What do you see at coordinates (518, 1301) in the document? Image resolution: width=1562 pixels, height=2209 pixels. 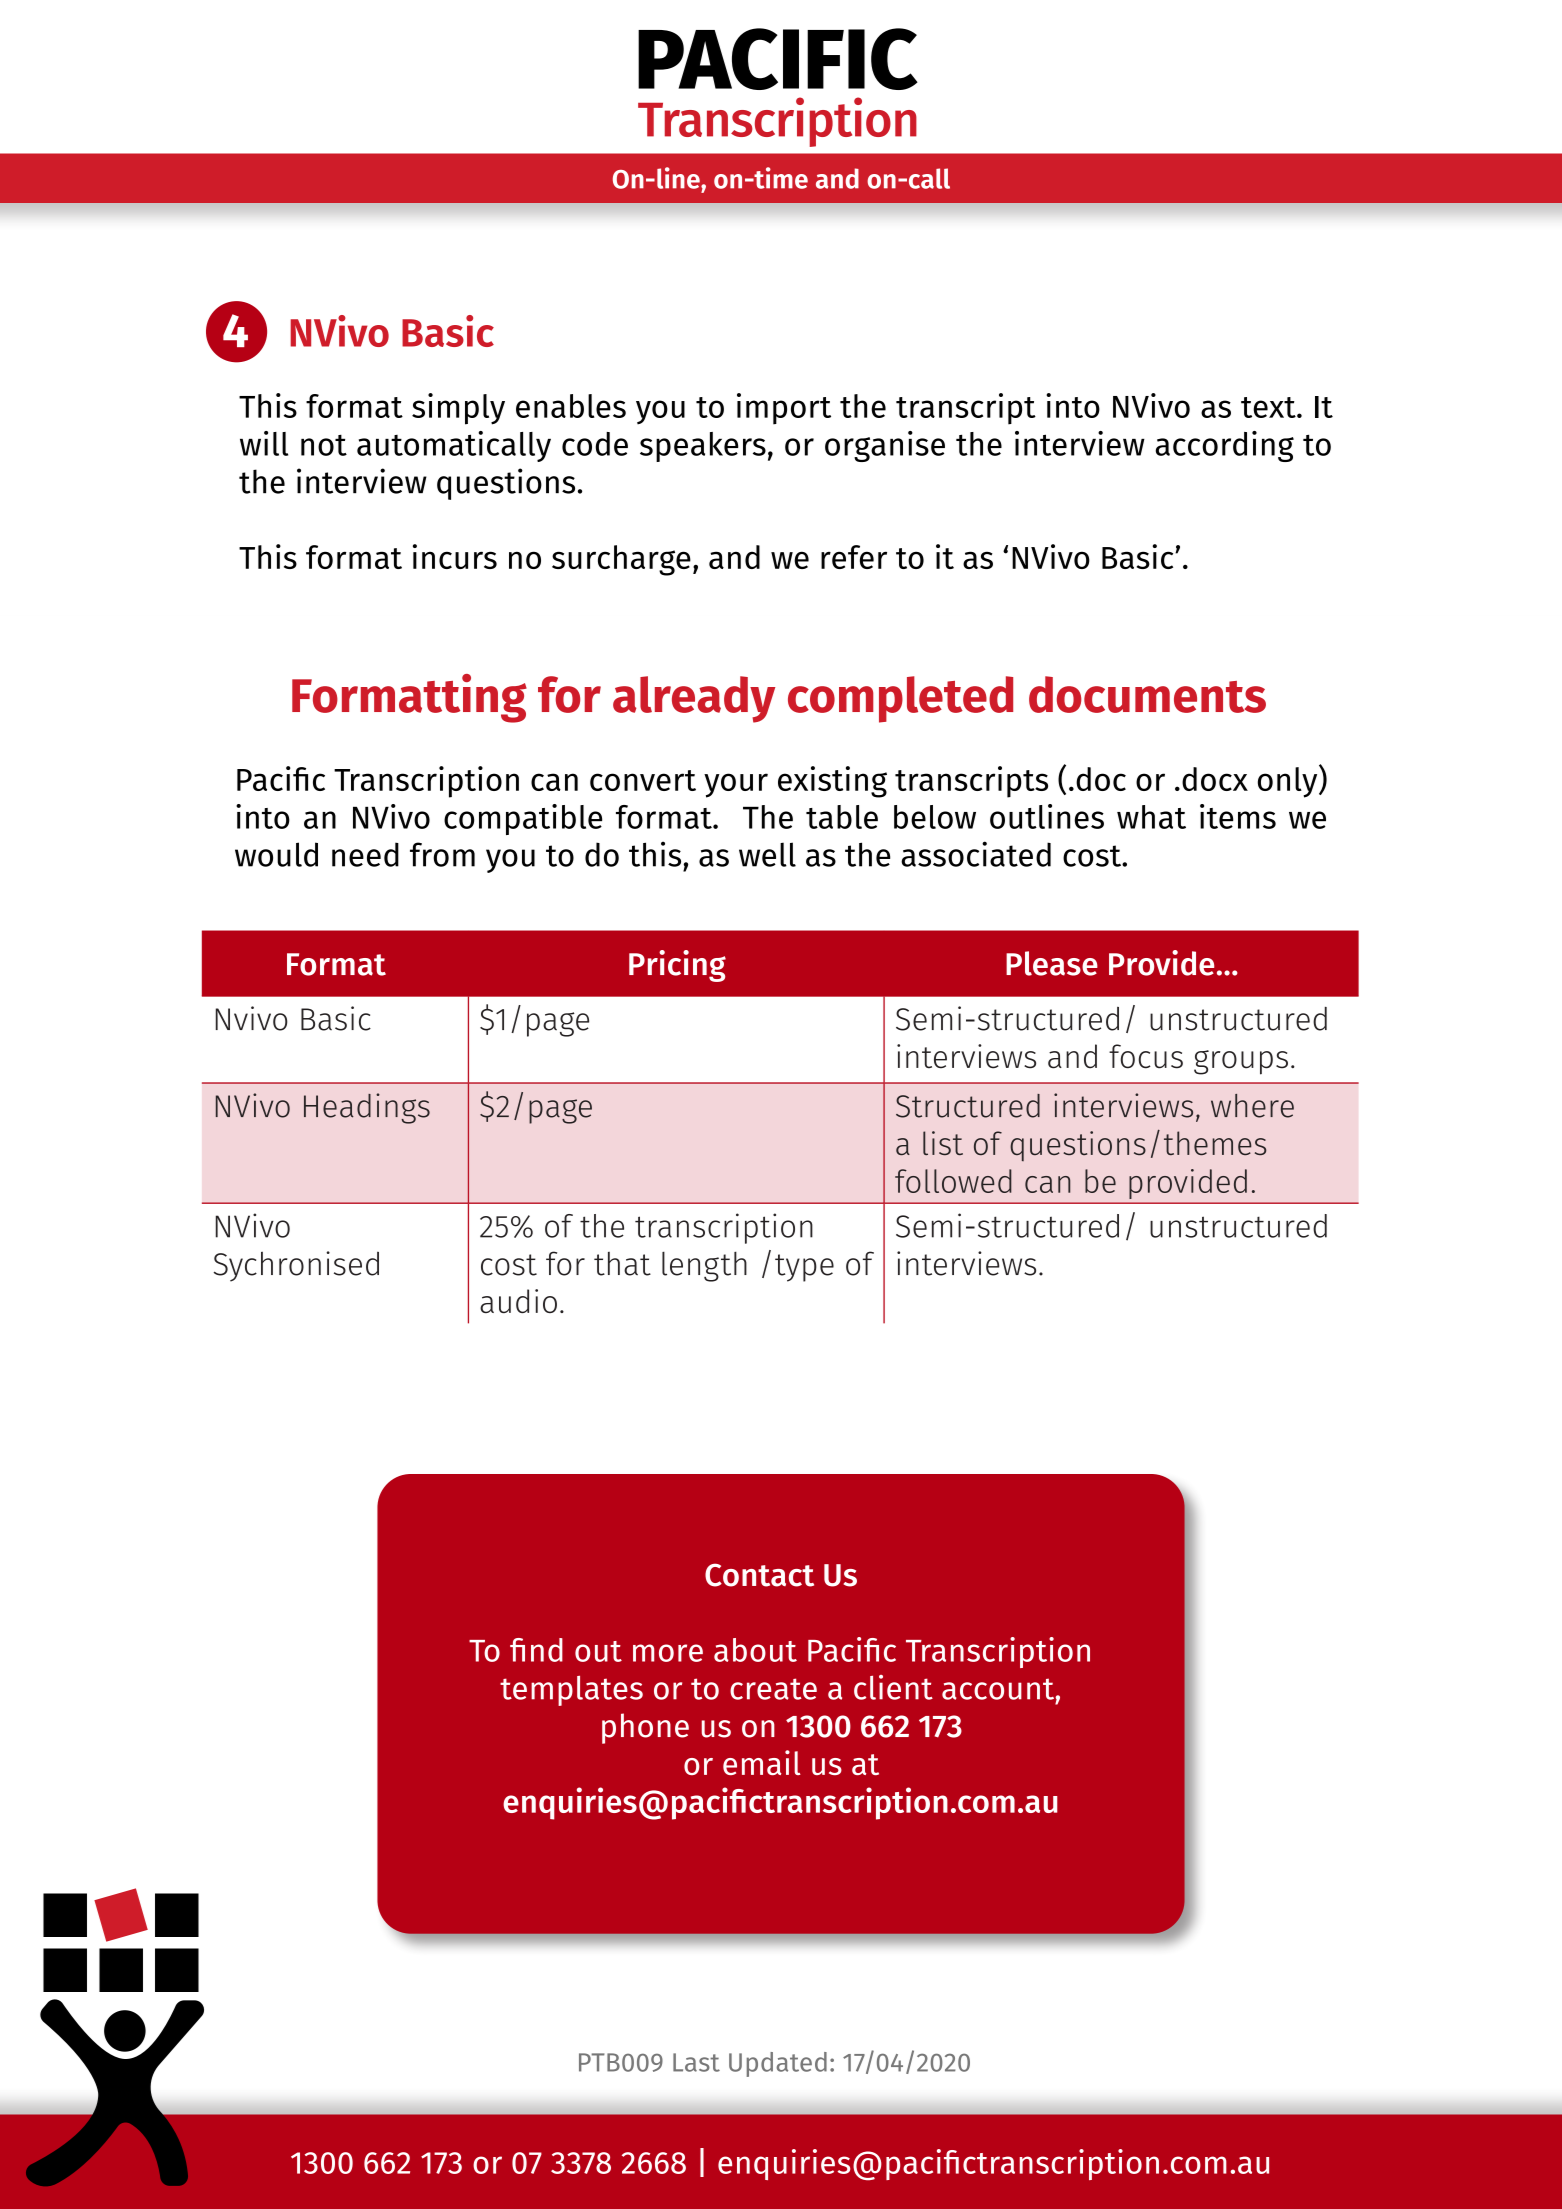 I see `audio` at bounding box center [518, 1301].
